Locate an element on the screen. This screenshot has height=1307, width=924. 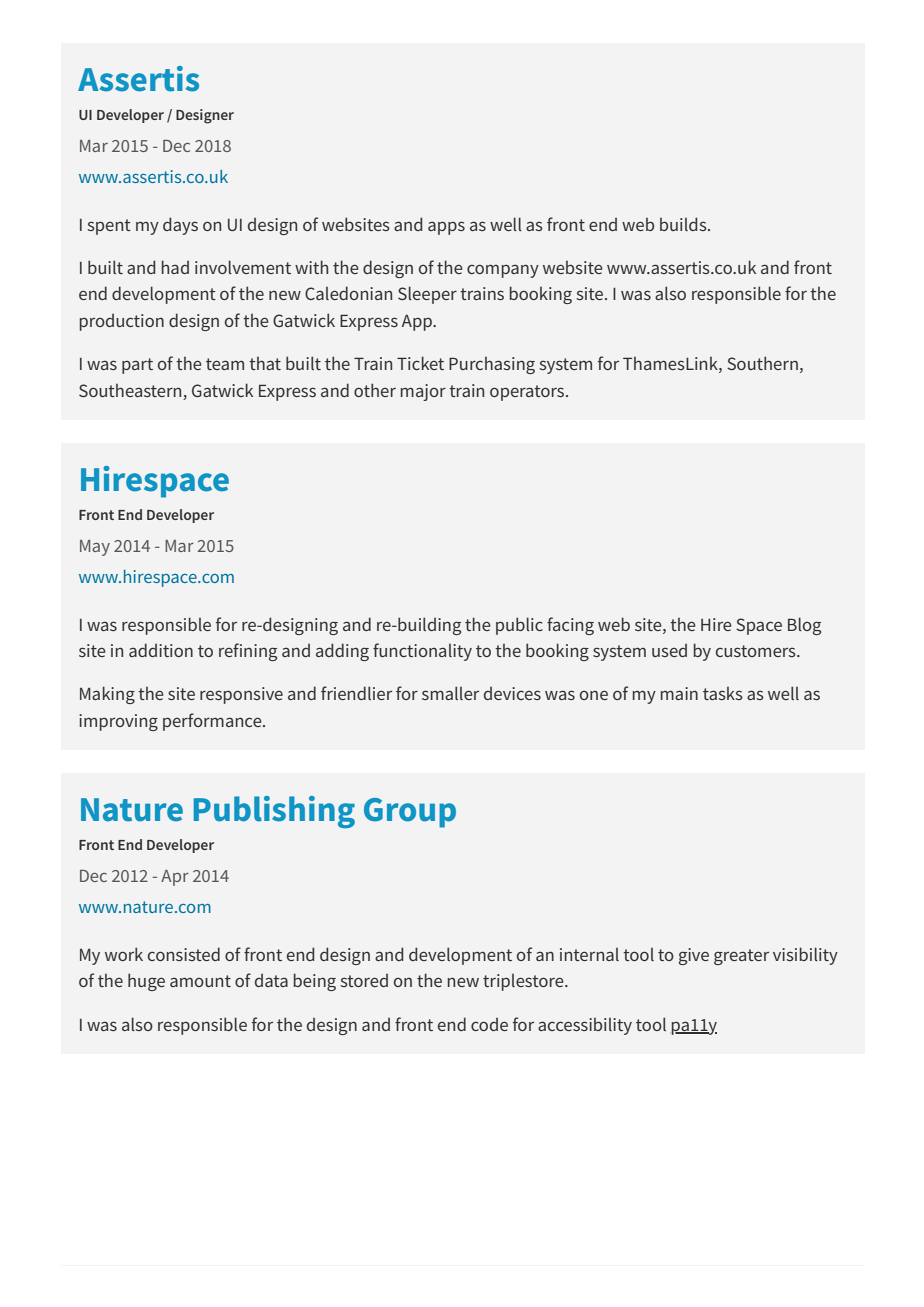
amount is located at coordinates (200, 981).
